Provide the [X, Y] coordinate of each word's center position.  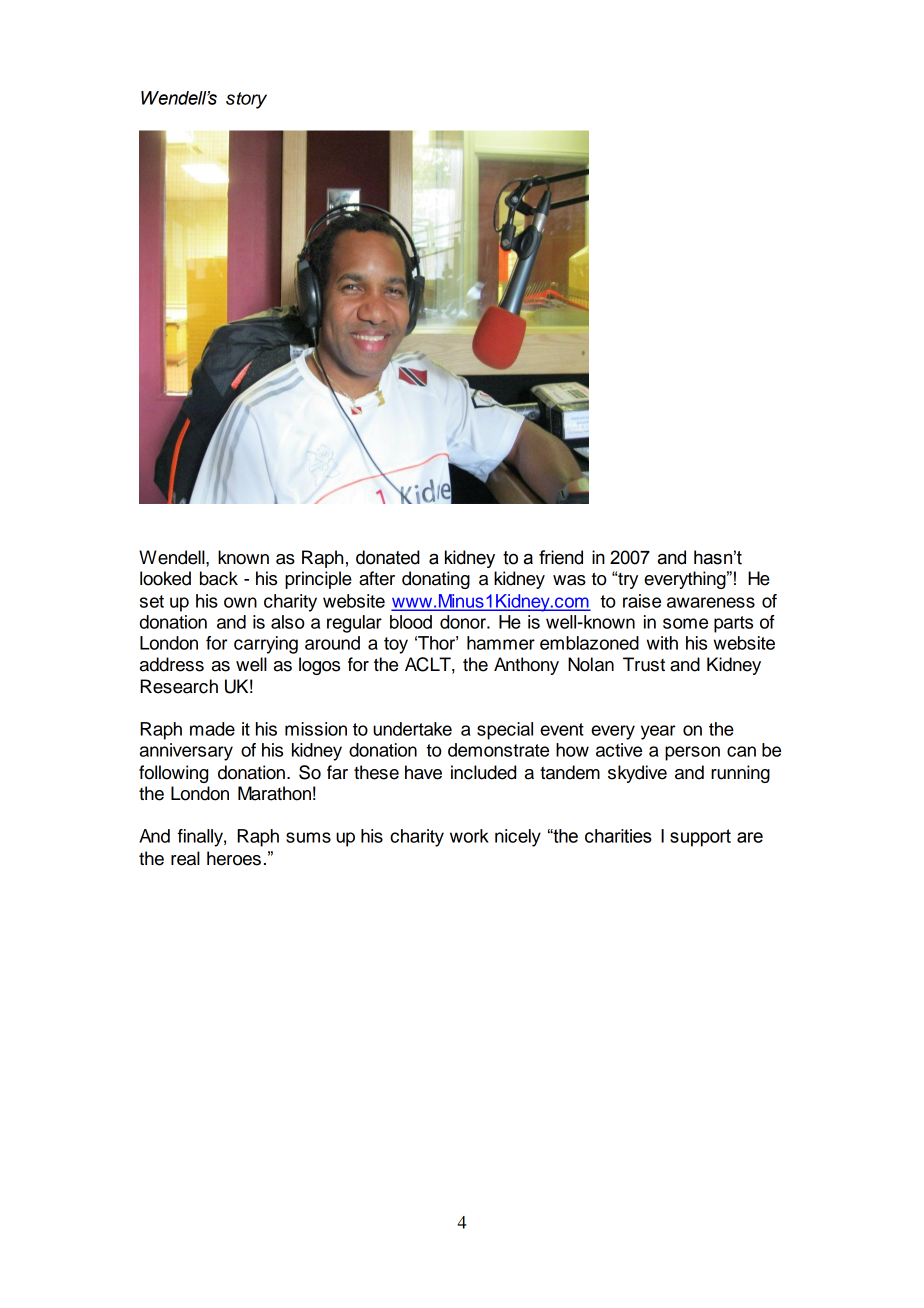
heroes [234, 858]
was [569, 580]
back [219, 578]
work [469, 836]
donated [388, 557]
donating [436, 580]
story [246, 100]
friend [561, 557]
